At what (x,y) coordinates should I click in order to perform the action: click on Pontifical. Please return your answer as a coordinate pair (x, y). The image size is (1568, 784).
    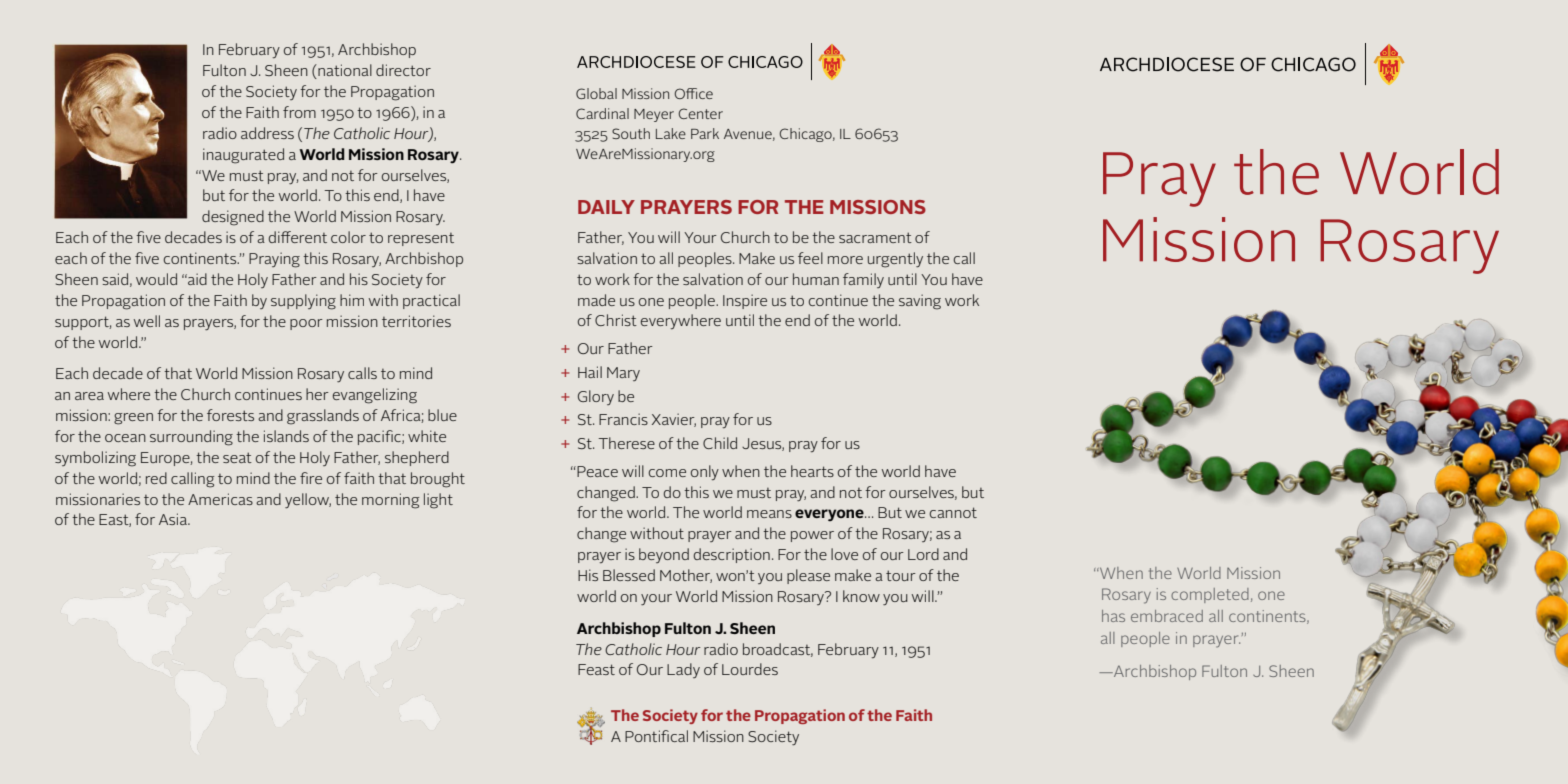
    Looking at the image, I should click on (656, 736).
